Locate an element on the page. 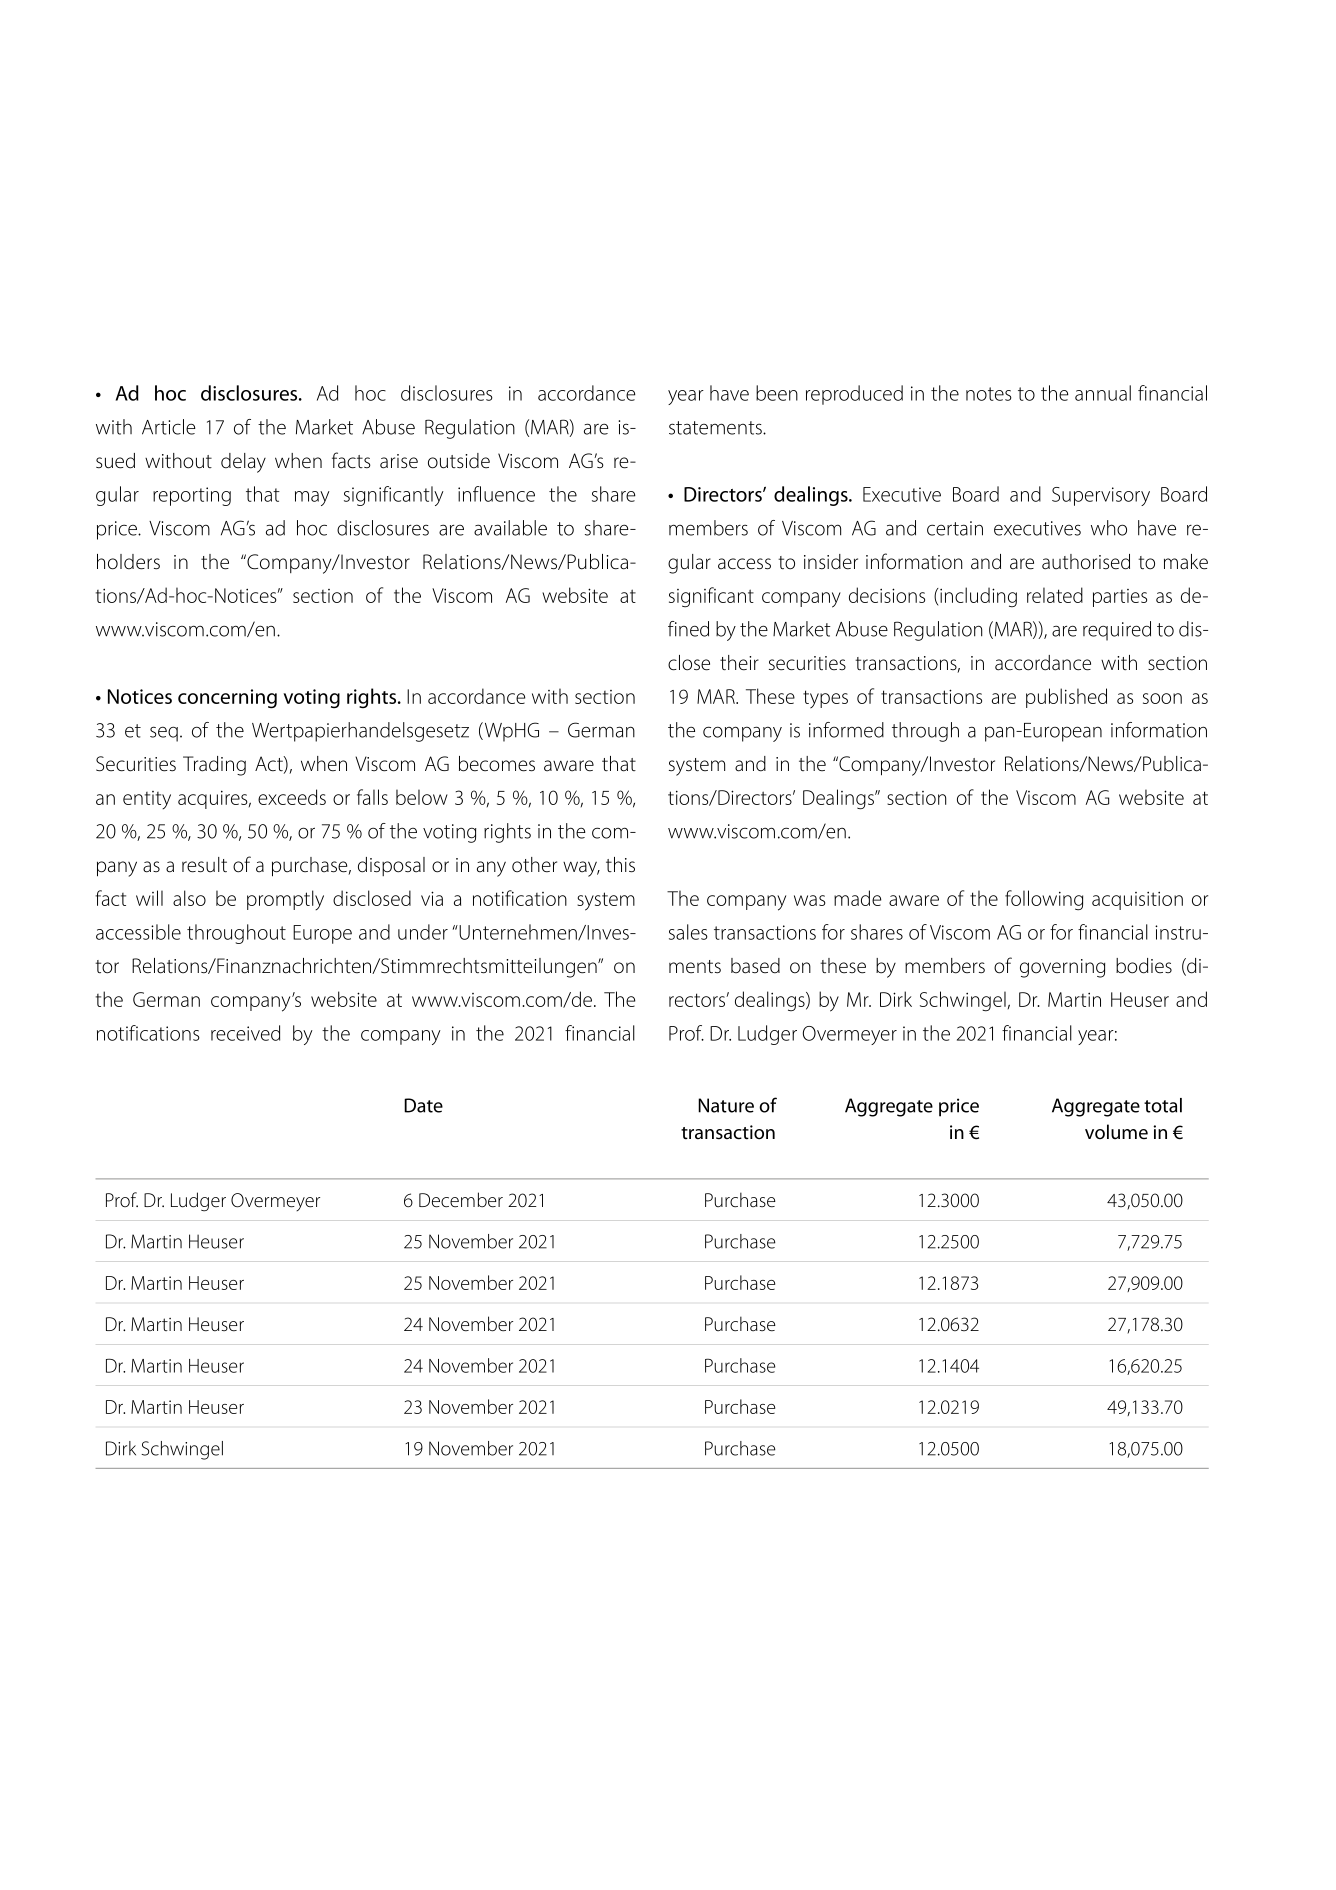  concerning is located at coordinates (227, 699).
